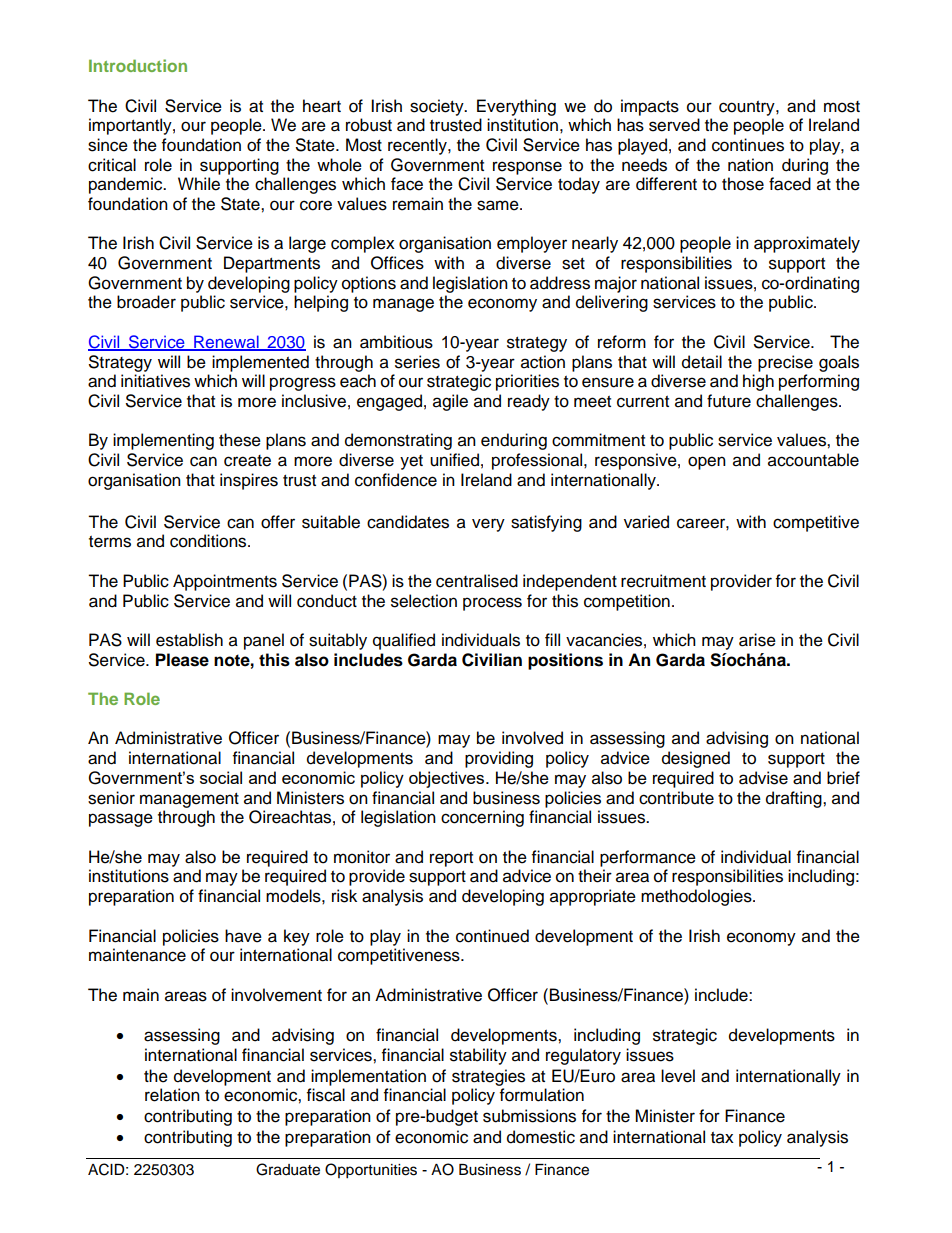 This page has height=1233, width=952. Describe the element at coordinates (748, 108) in the page. I see `country` at that location.
